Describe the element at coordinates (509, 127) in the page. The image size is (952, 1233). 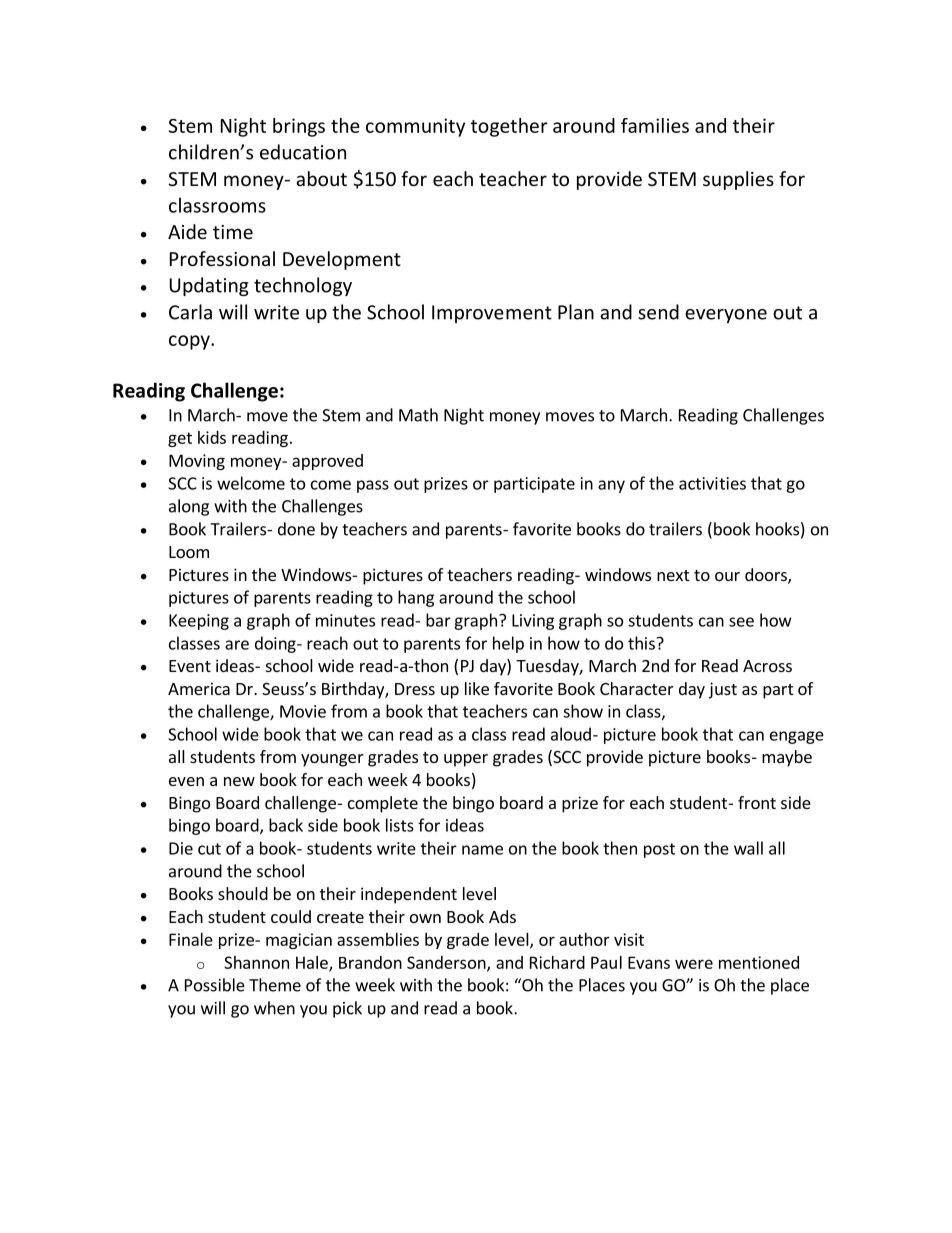
I see `together` at that location.
